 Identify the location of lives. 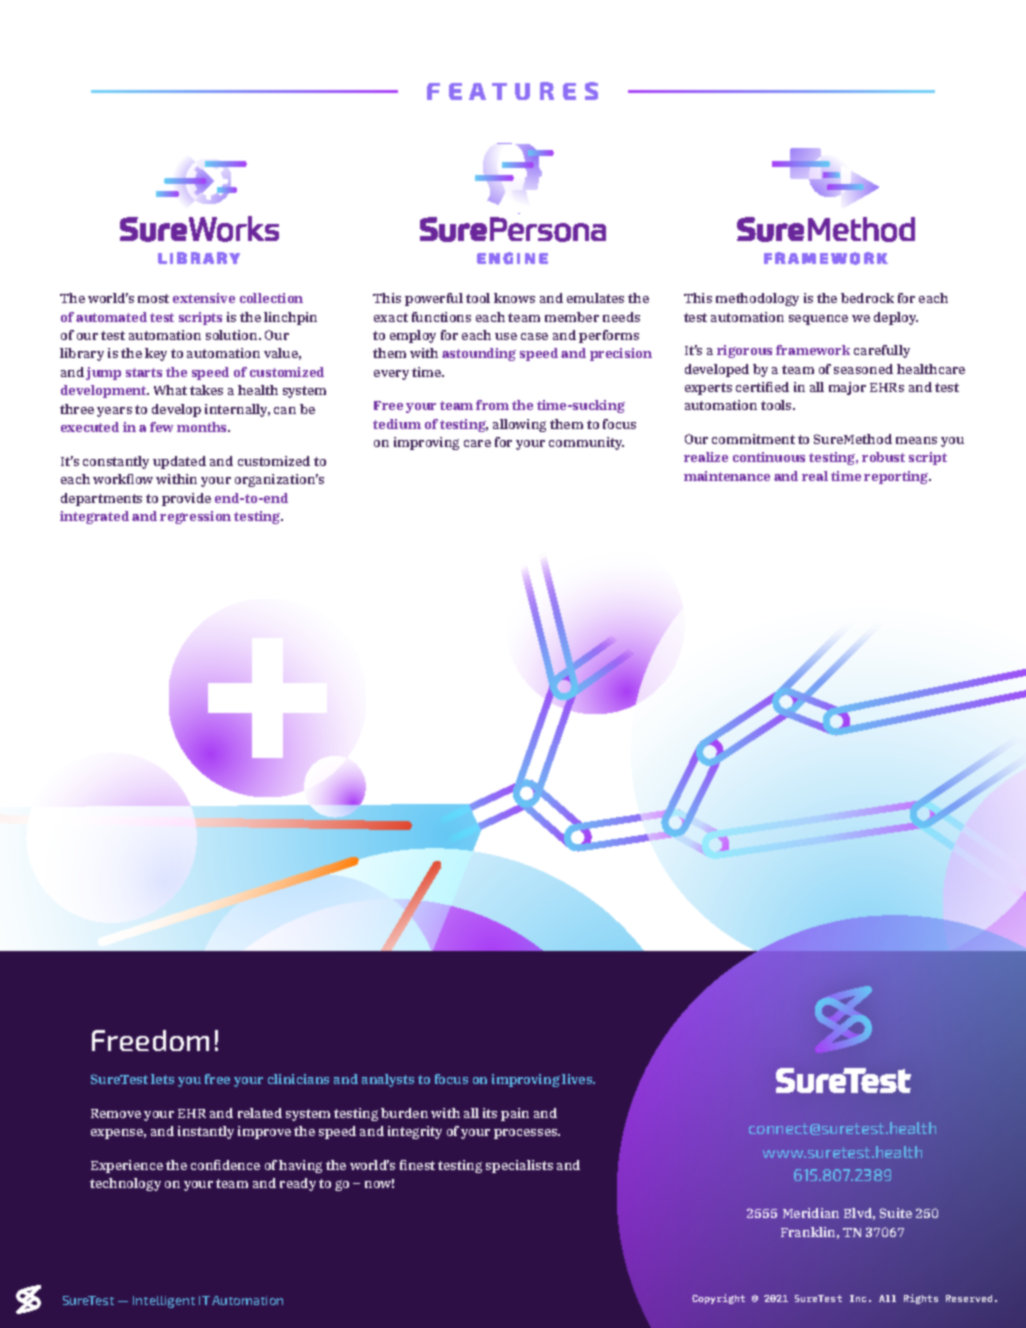
(578, 1079).
